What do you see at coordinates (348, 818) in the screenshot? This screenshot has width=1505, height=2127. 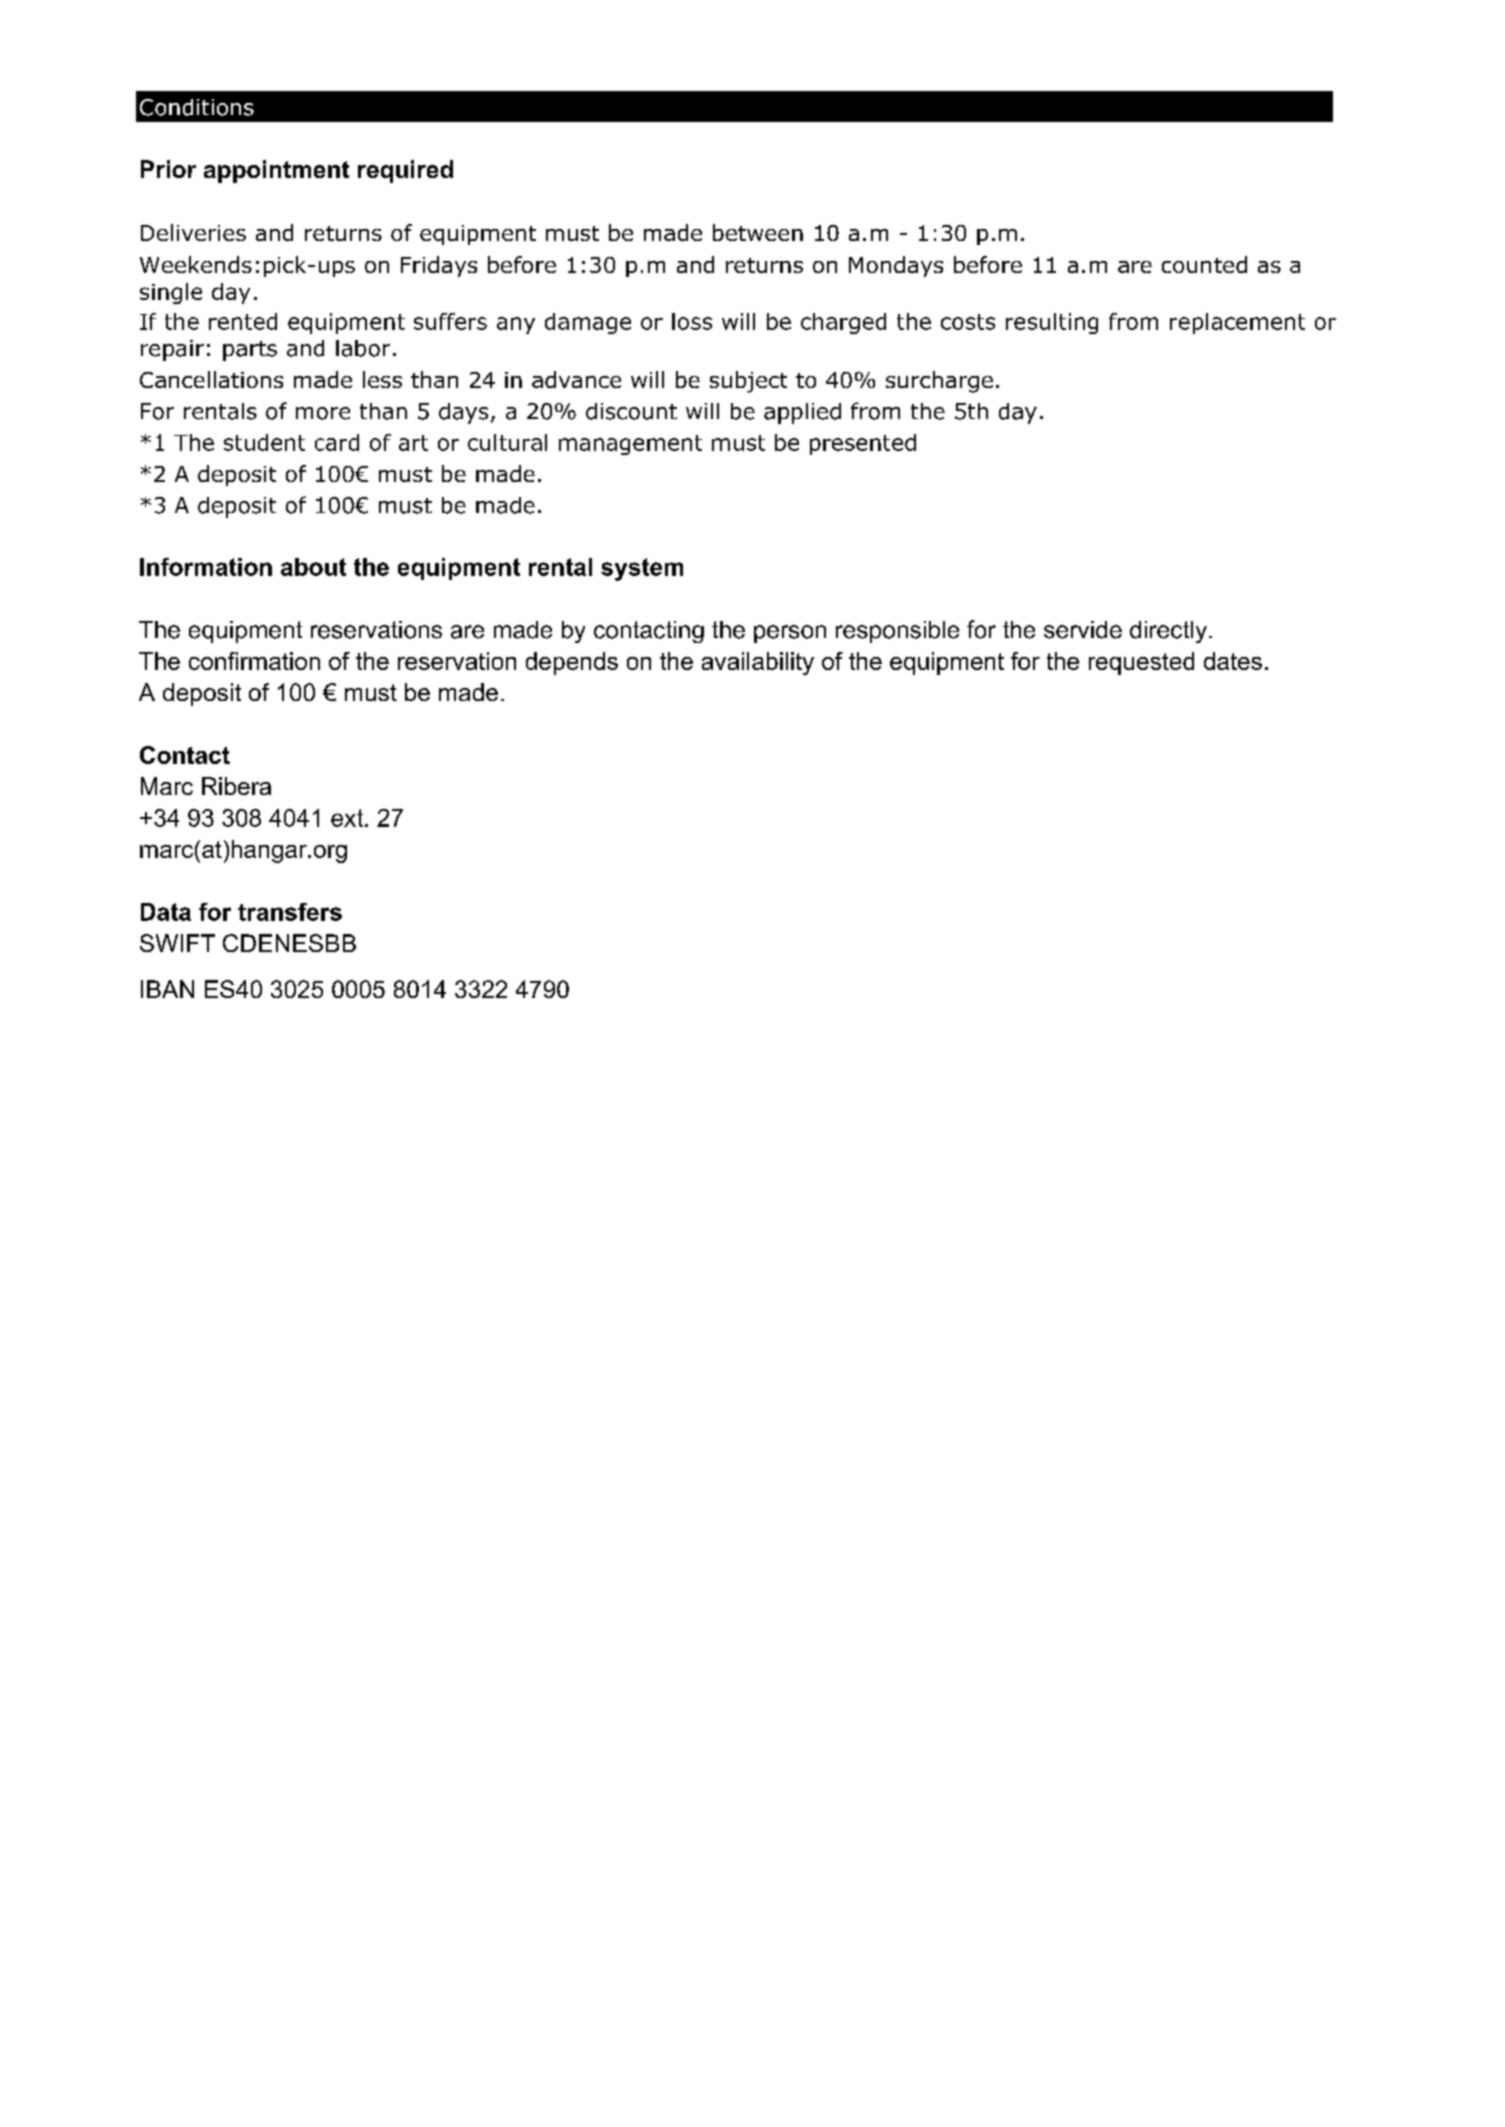 I see `ext` at bounding box center [348, 818].
